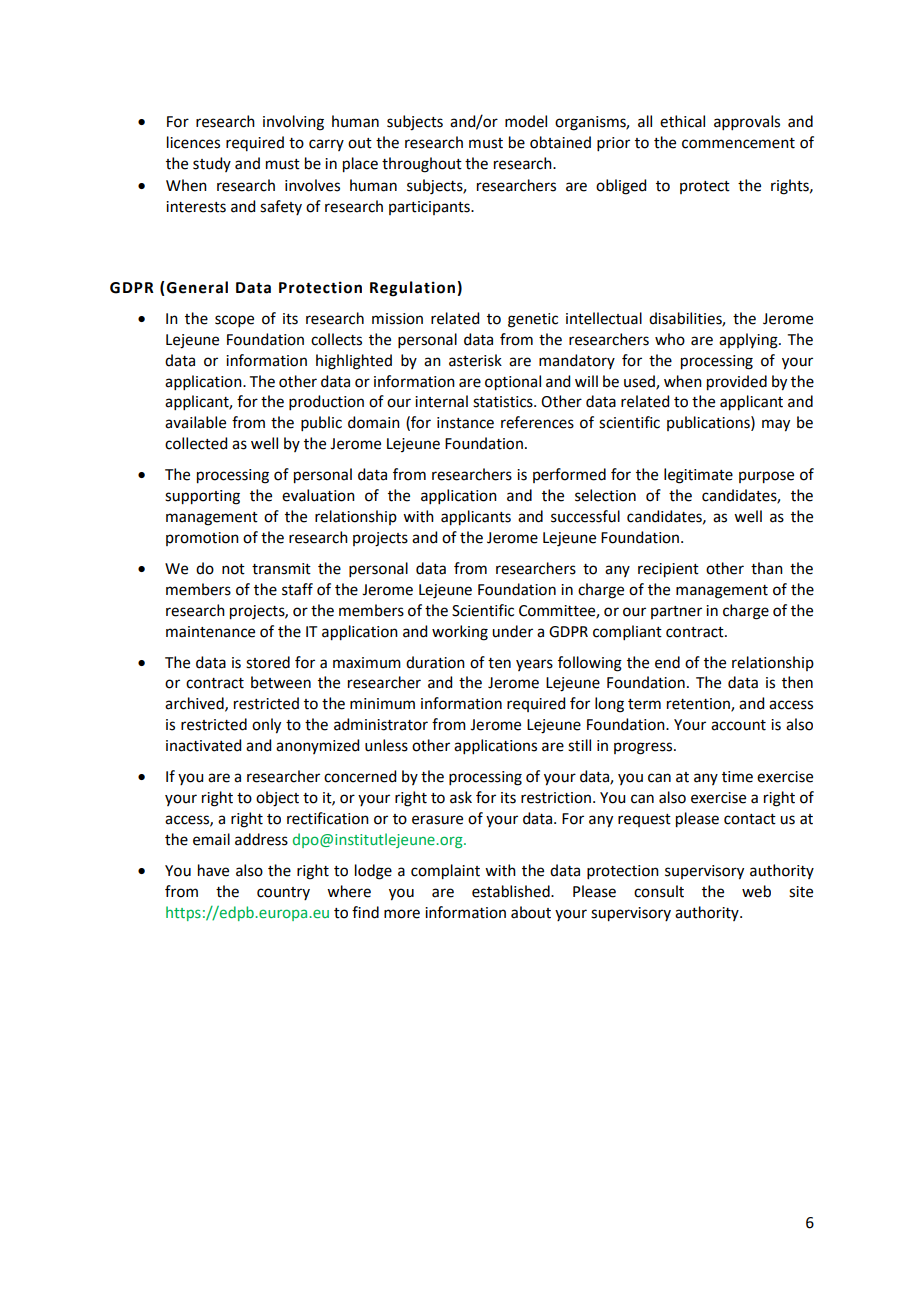  What do you see at coordinates (318, 495) in the screenshot?
I see `evaluation` at bounding box center [318, 495].
